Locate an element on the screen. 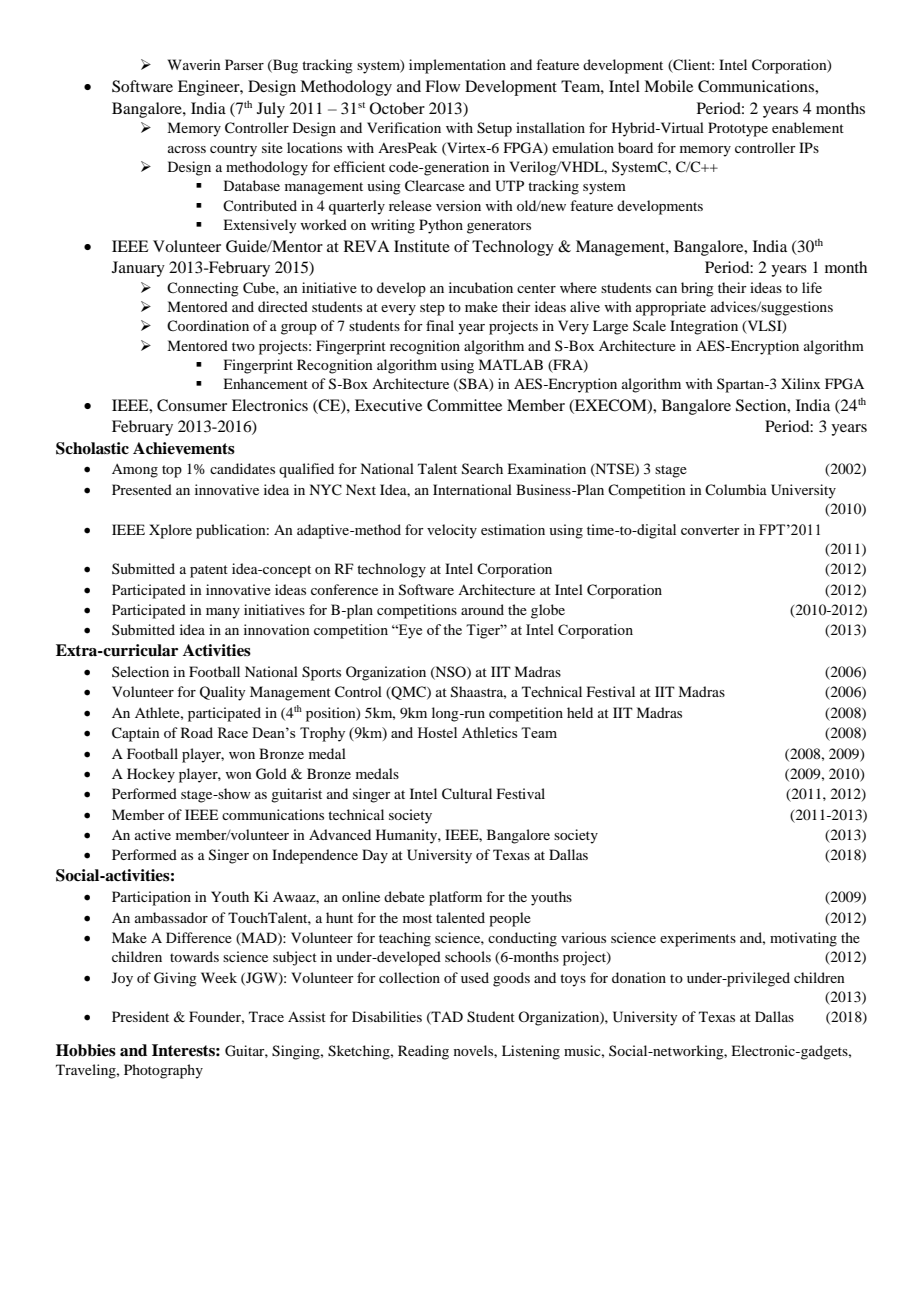 This screenshot has width=924, height=1308. final is located at coordinates (440, 325).
